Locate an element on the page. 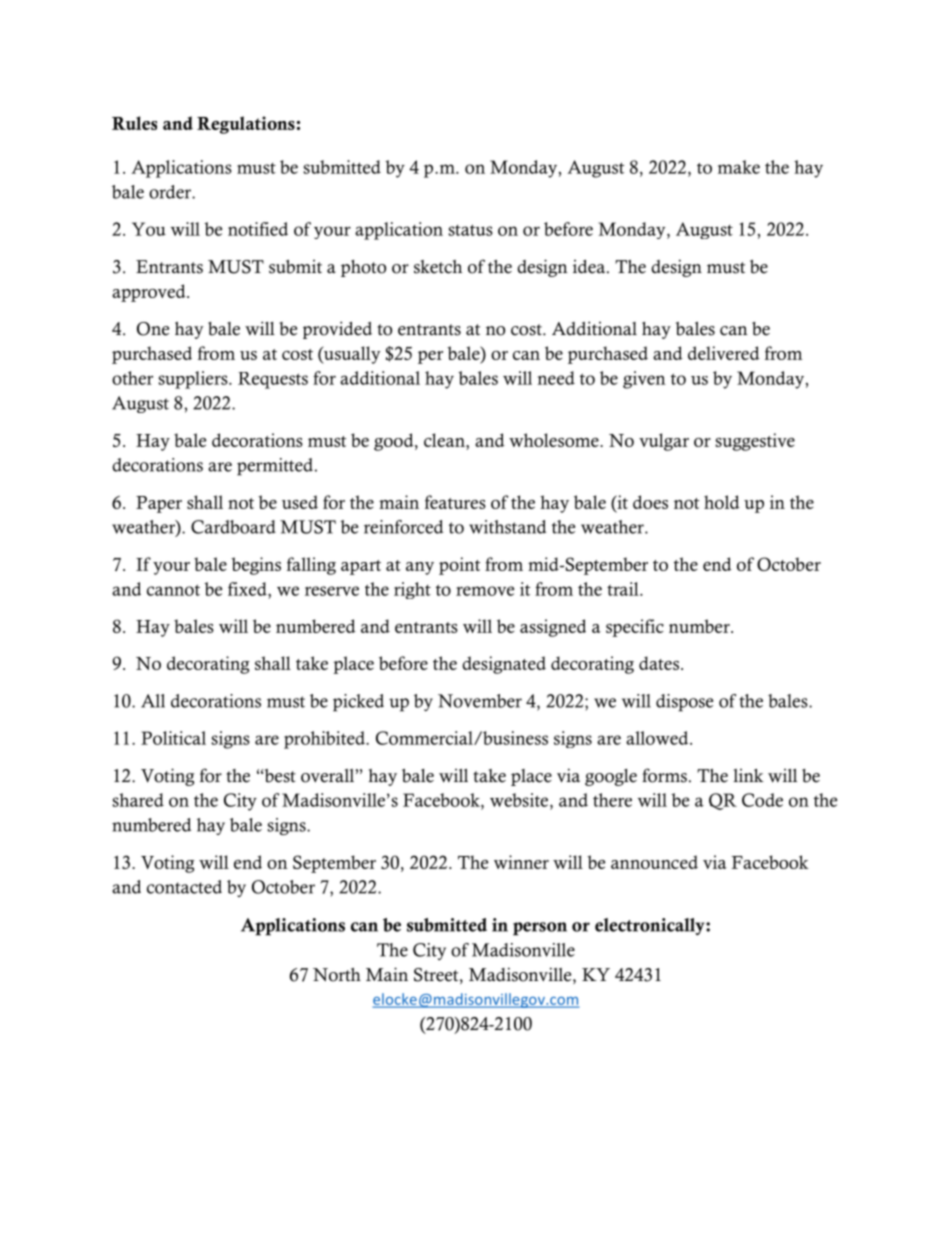  forms is located at coordinates (664, 775).
